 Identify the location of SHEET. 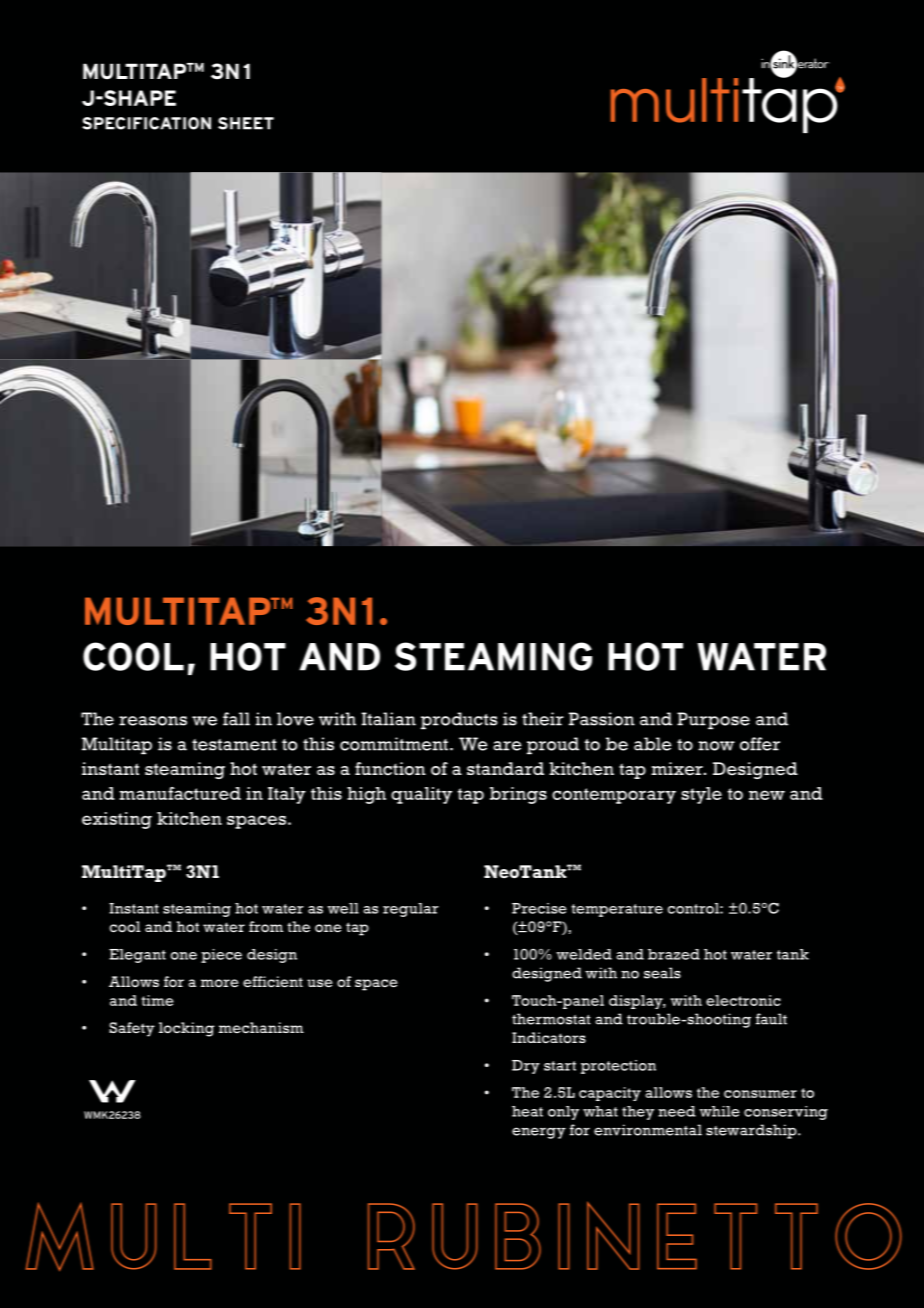
(246, 123).
